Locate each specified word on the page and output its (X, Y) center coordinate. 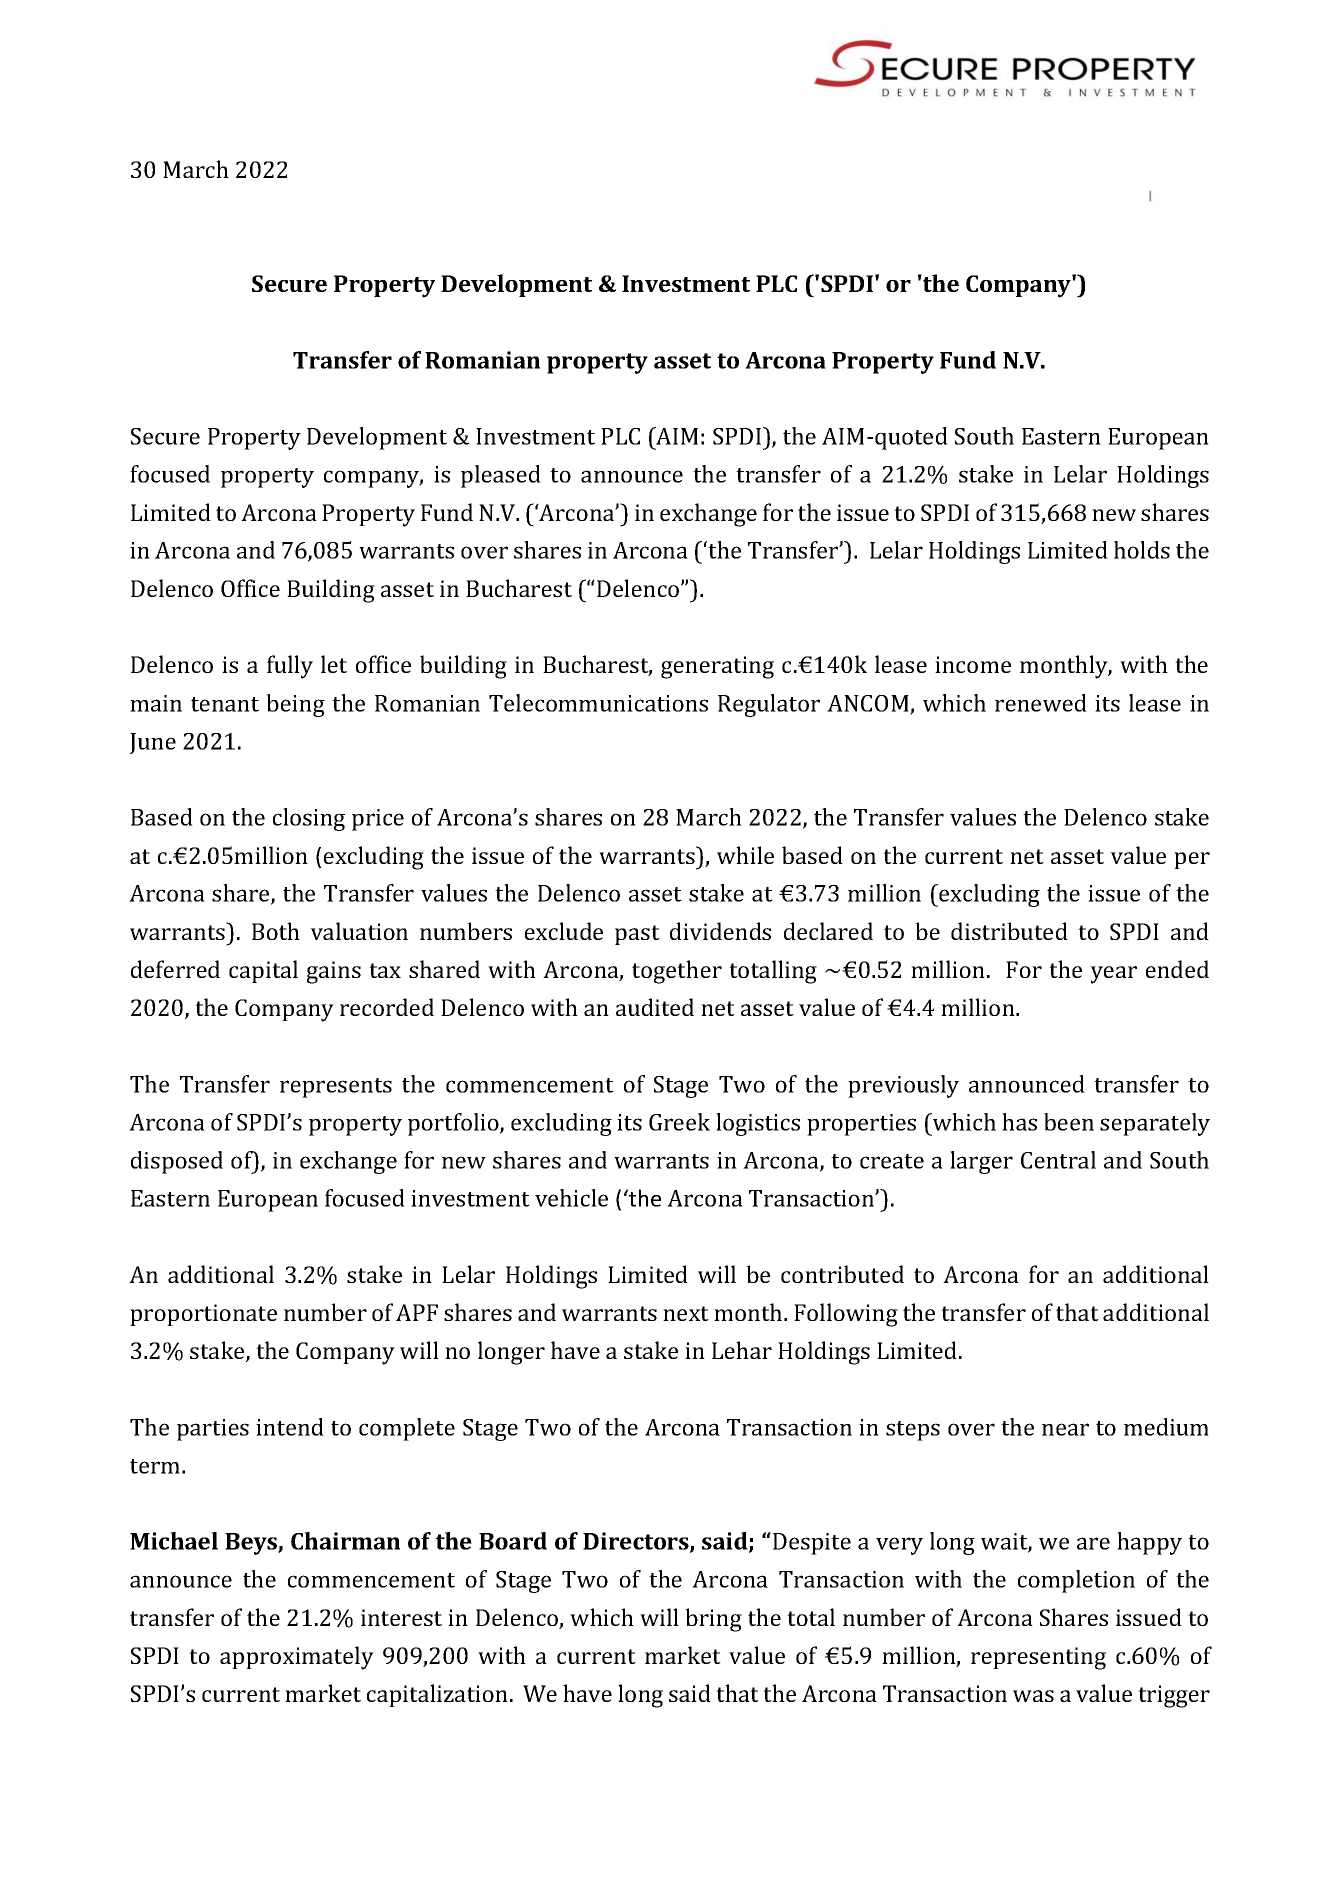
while (745, 855)
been (1069, 1122)
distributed (1009, 931)
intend (290, 1427)
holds (1142, 550)
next (686, 1313)
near (1065, 1429)
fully (290, 667)
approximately (297, 1658)
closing (309, 819)
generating (717, 667)
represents (336, 1088)
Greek (679, 1122)
